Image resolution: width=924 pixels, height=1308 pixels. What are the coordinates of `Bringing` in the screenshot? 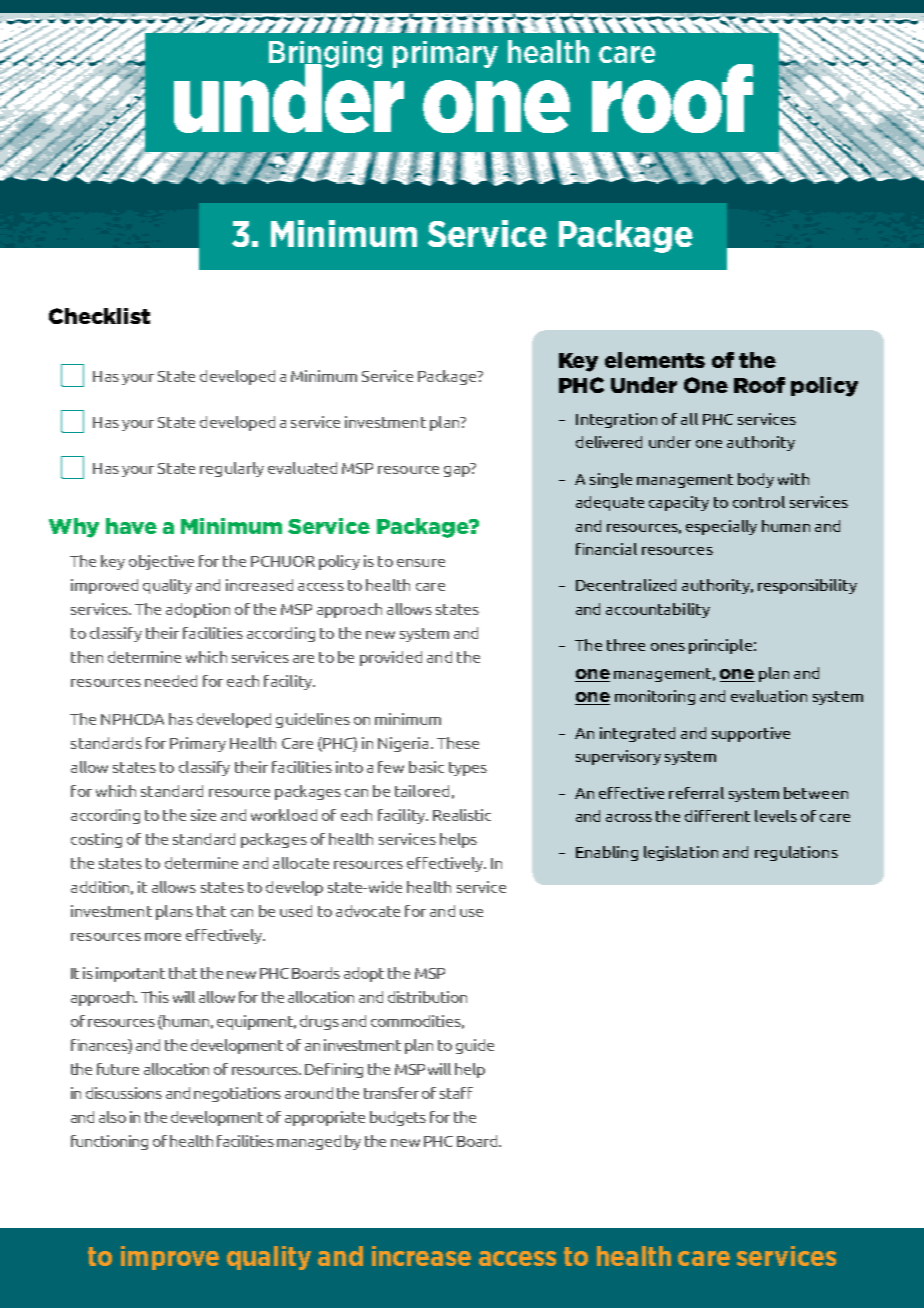 It's located at (325, 55).
